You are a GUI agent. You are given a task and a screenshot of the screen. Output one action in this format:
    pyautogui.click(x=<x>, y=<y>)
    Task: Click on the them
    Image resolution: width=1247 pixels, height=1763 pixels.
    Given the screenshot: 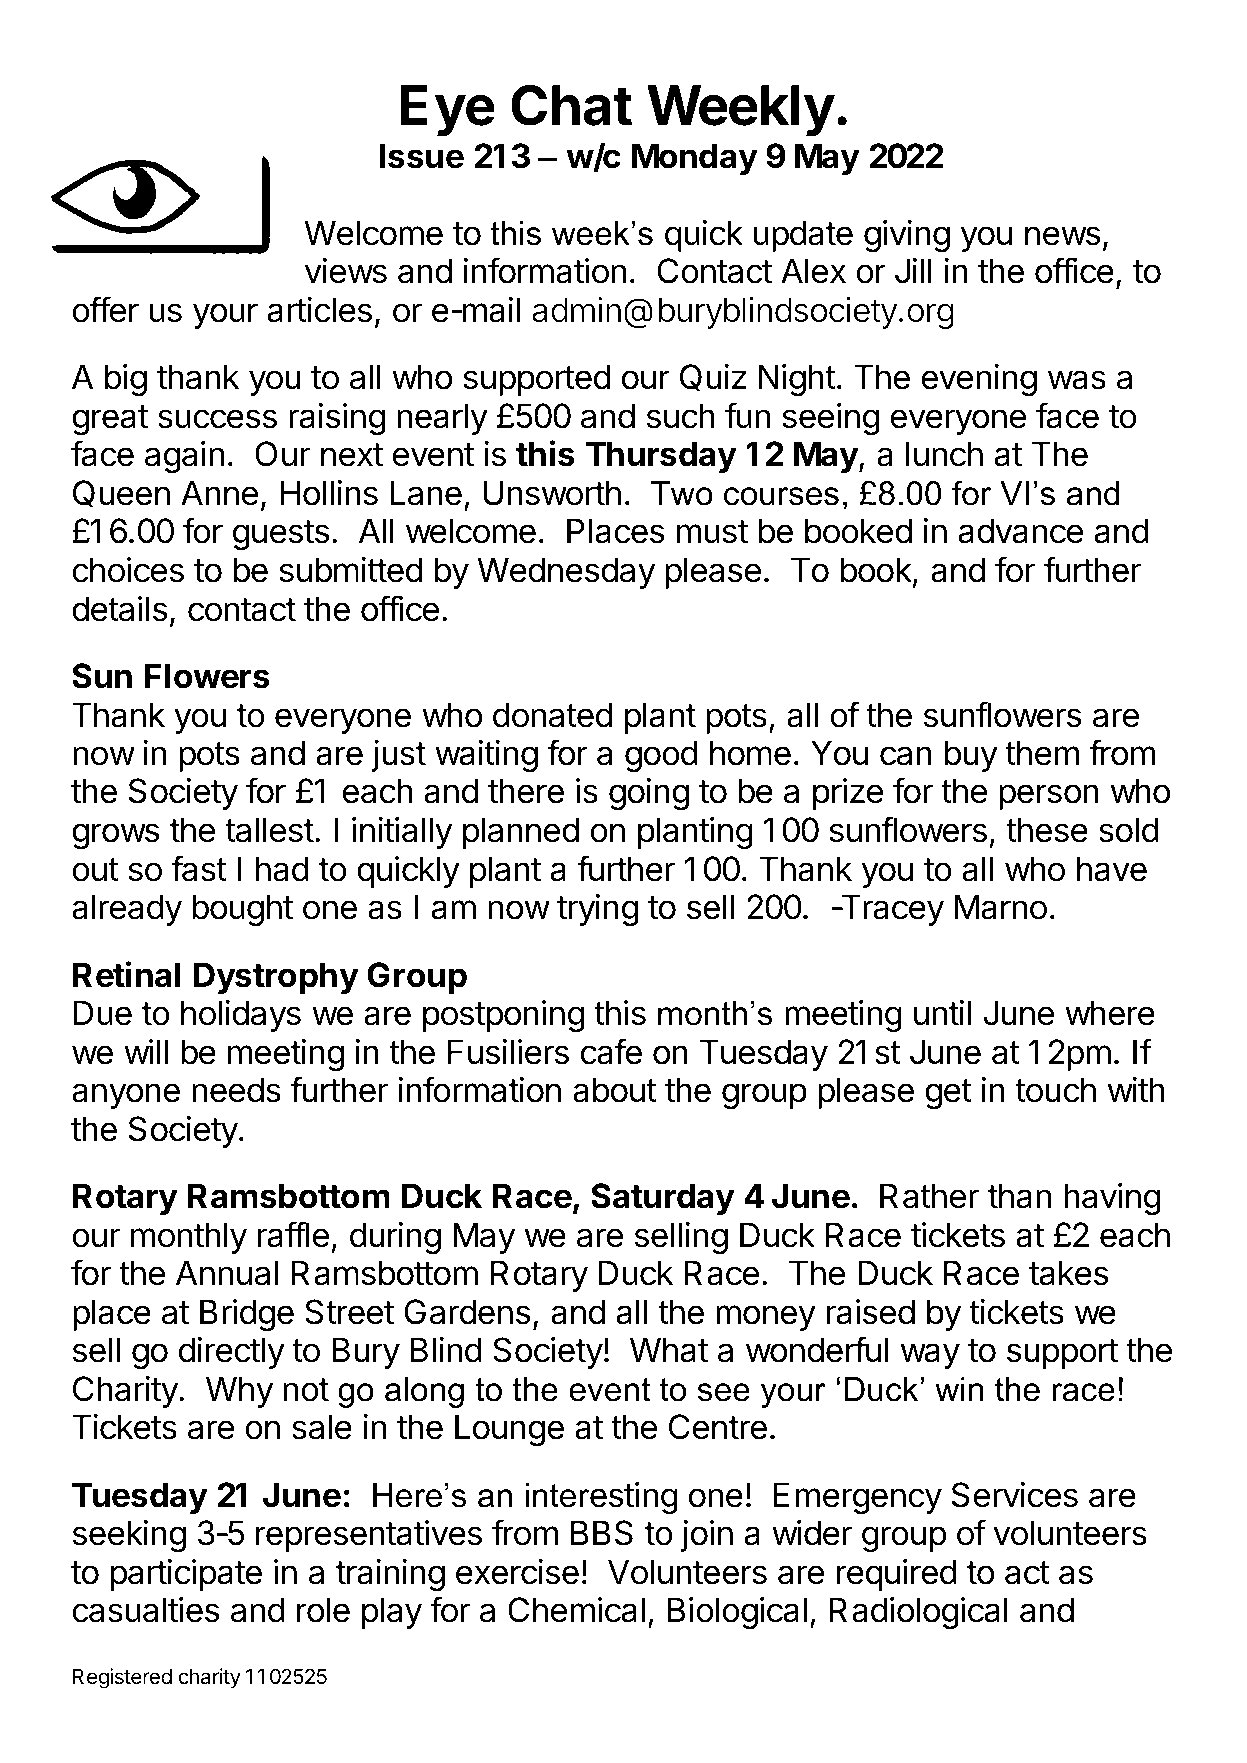 What is the action you would take?
    pyautogui.click(x=1042, y=753)
